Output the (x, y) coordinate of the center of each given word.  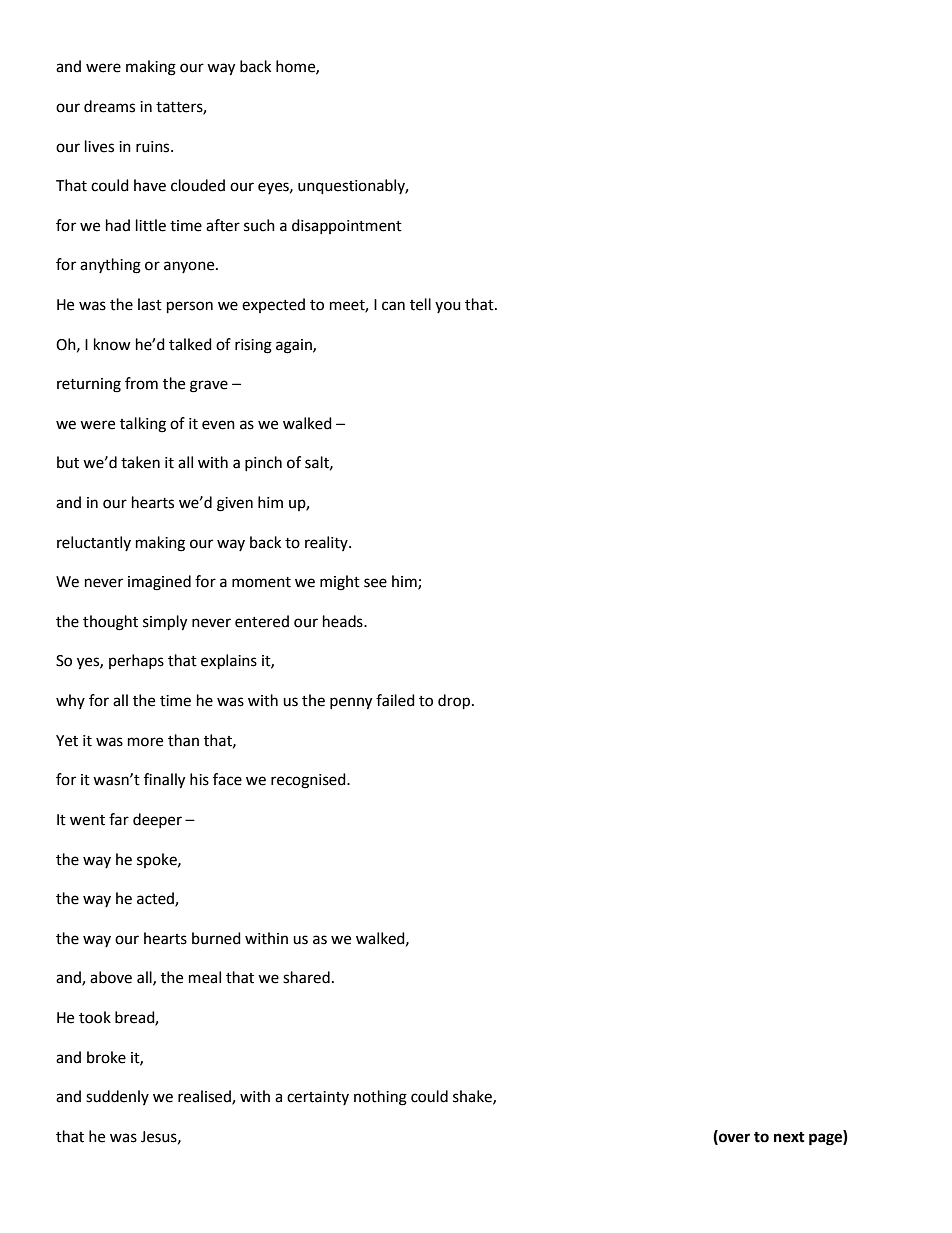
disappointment (347, 226)
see (375, 583)
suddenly (117, 1097)
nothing (380, 1098)
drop (455, 702)
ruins (154, 147)
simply (165, 623)
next (789, 1137)
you (448, 307)
